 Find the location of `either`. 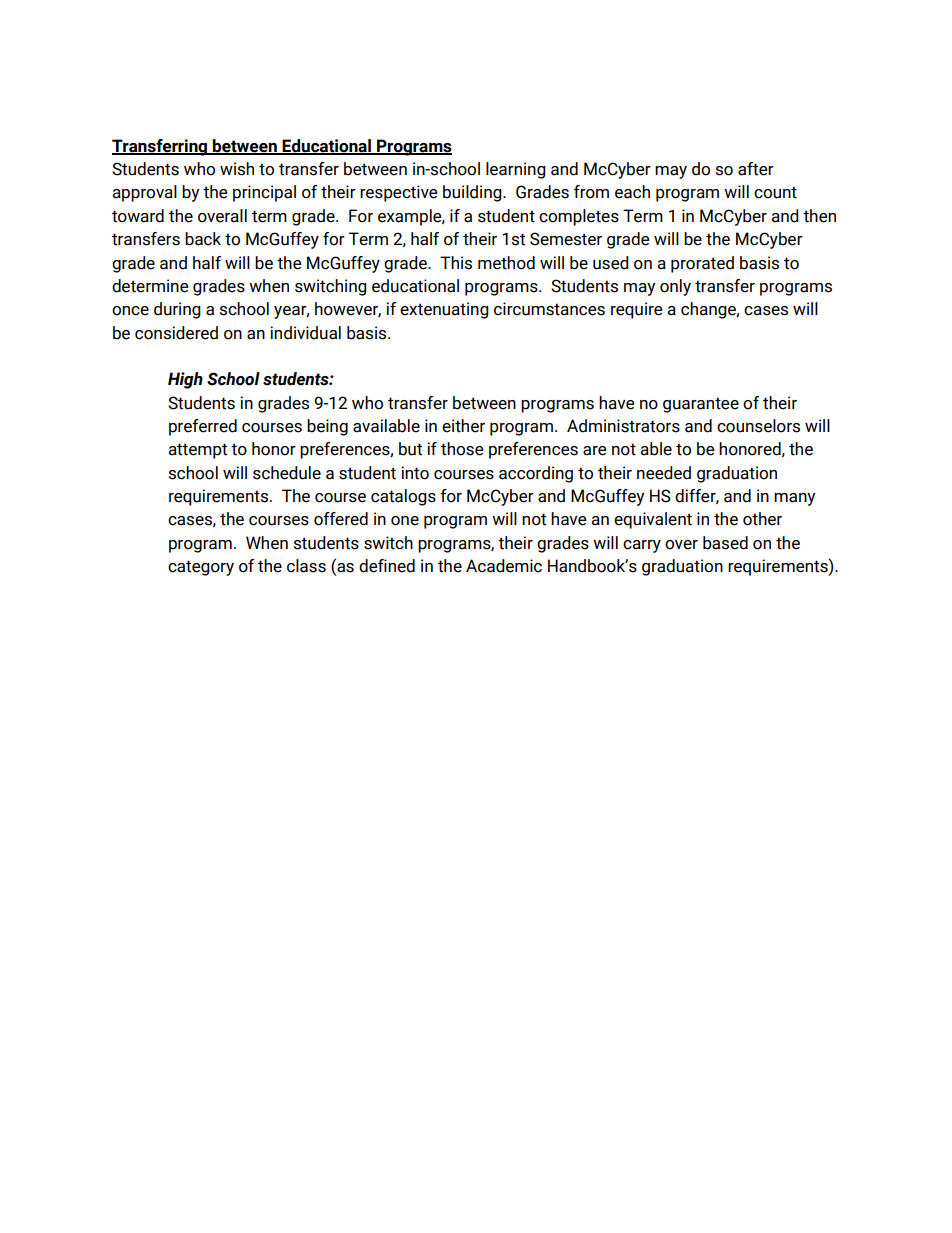

either is located at coordinates (463, 426).
